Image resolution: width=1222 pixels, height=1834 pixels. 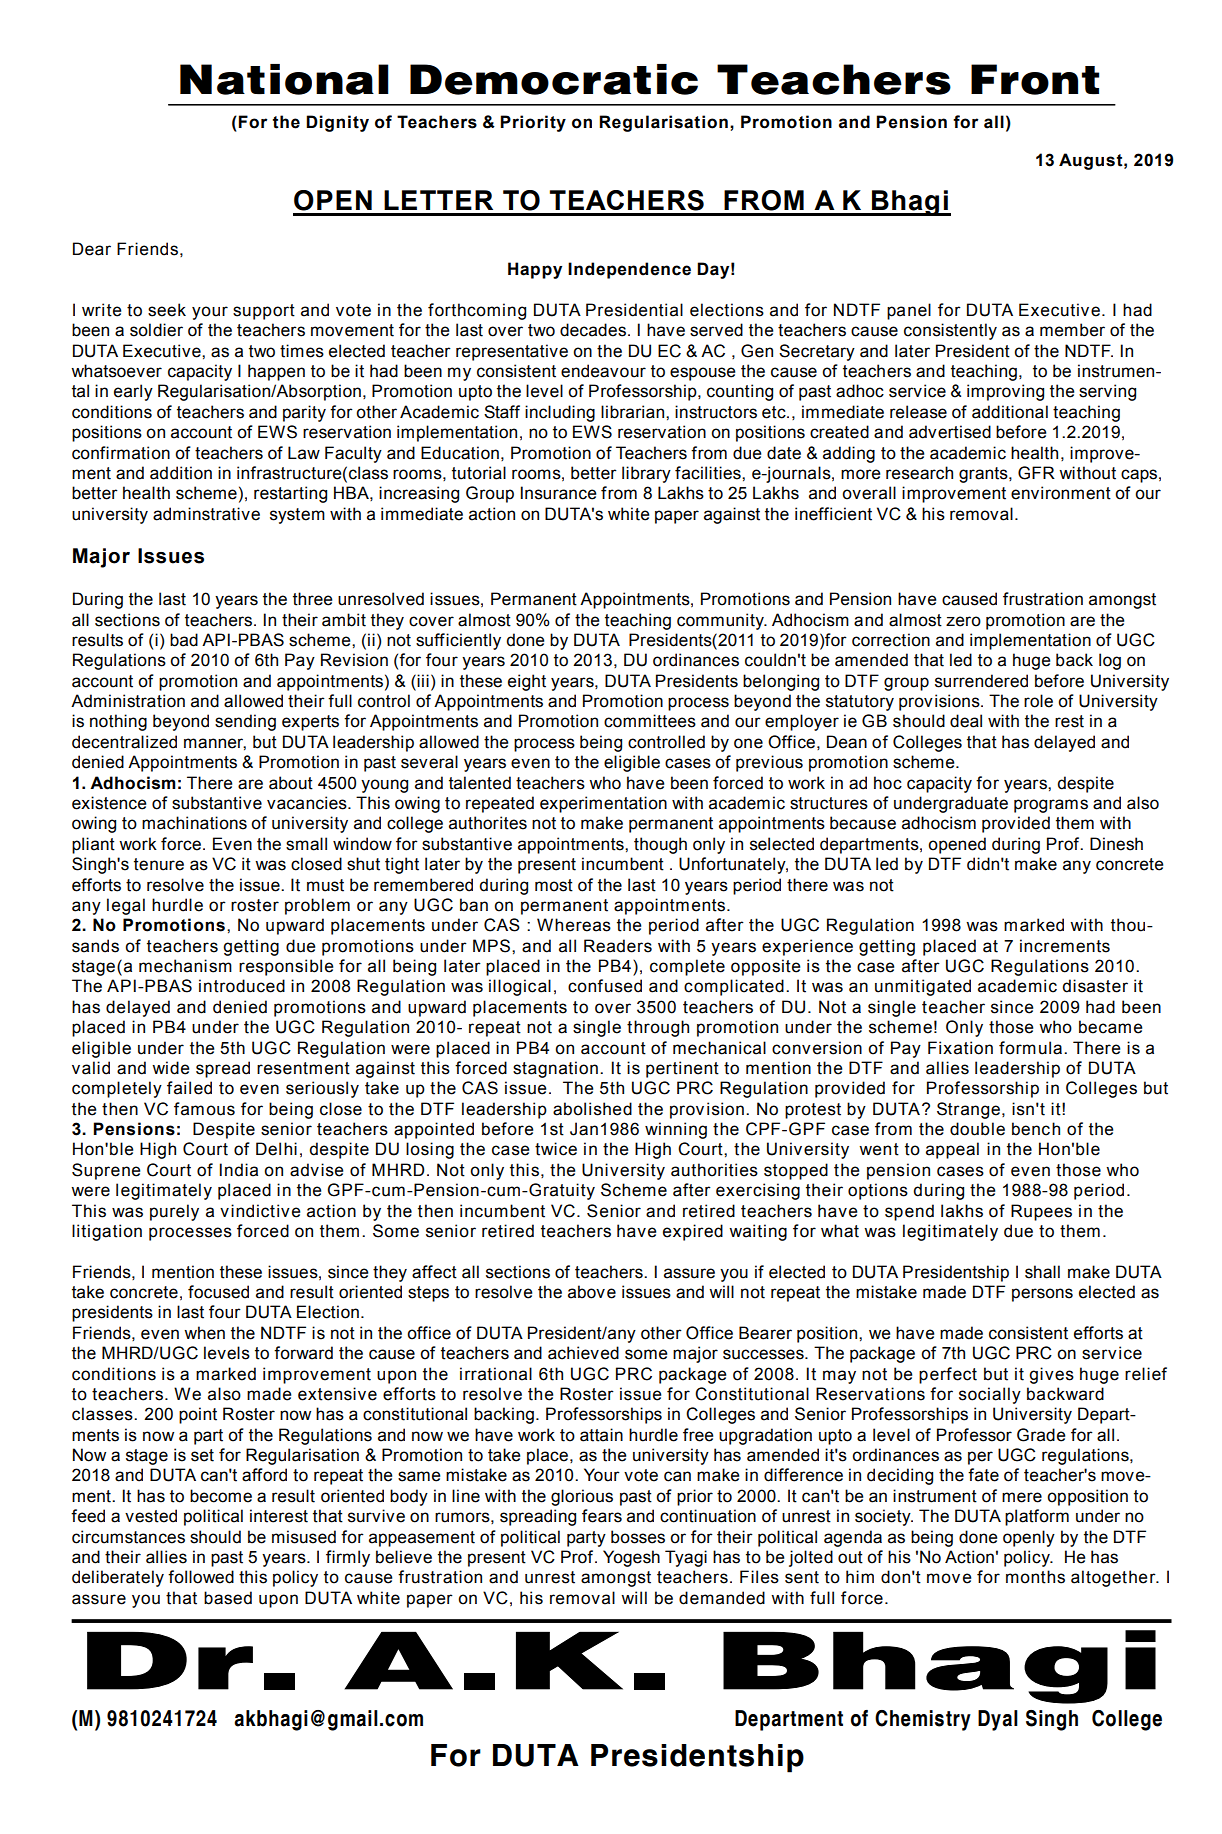 I want to click on based, so click(x=228, y=1598).
